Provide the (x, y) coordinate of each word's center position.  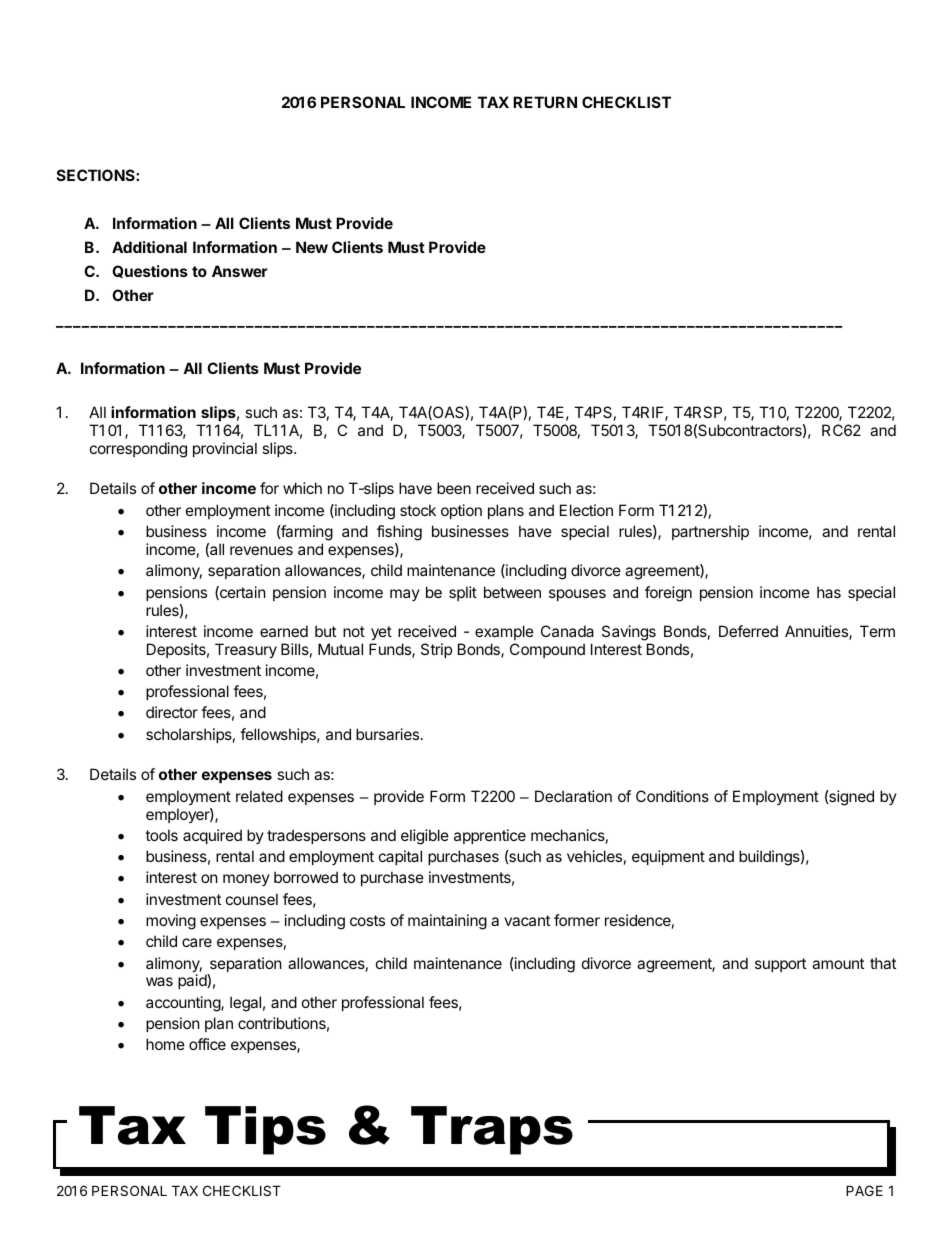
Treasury (246, 650)
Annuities (817, 632)
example (504, 632)
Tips (265, 1130)
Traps (492, 1130)
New (312, 247)
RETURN (545, 102)
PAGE (864, 1190)
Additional (149, 247)
